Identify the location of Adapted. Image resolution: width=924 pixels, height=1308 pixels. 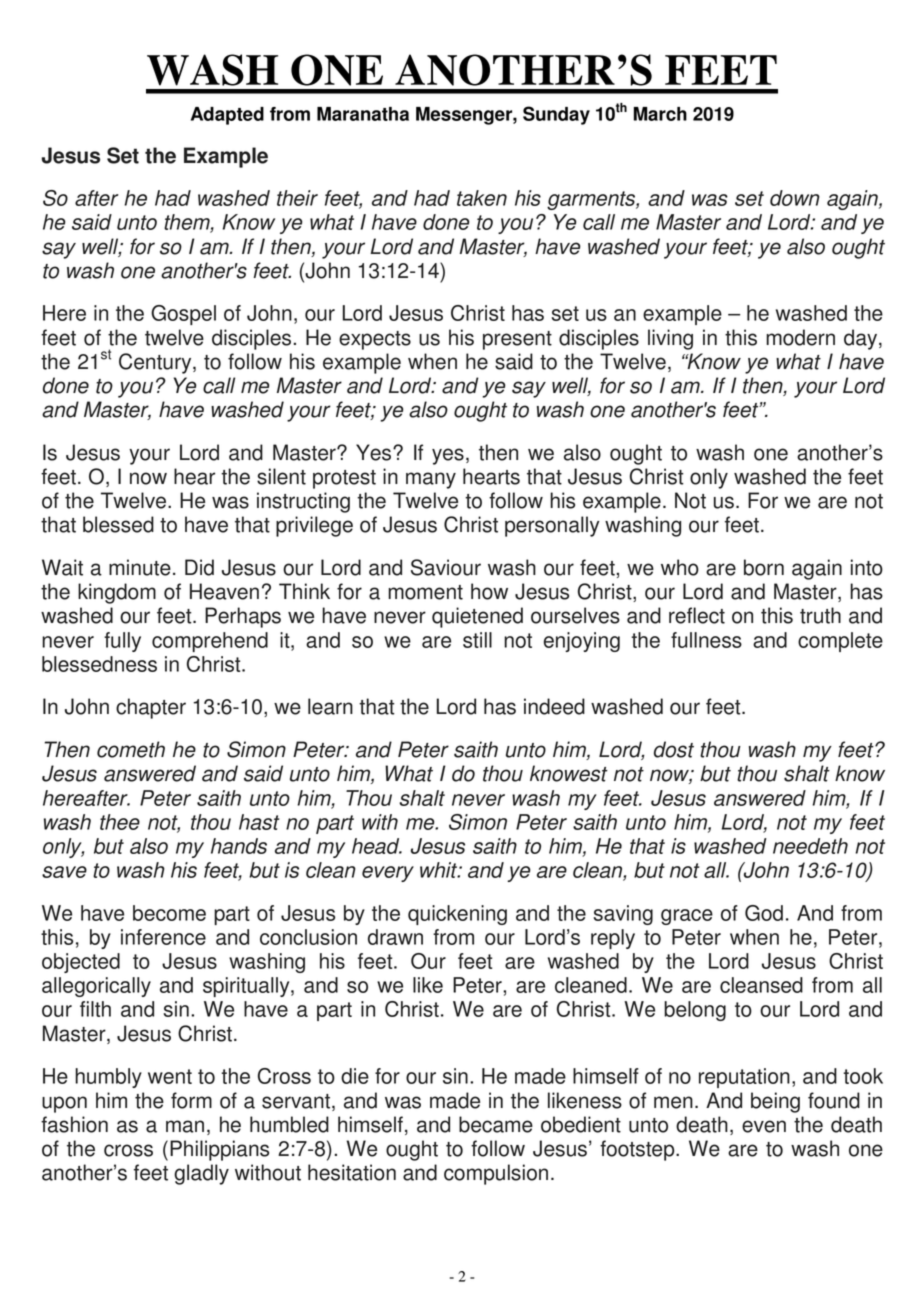
(227, 116).
